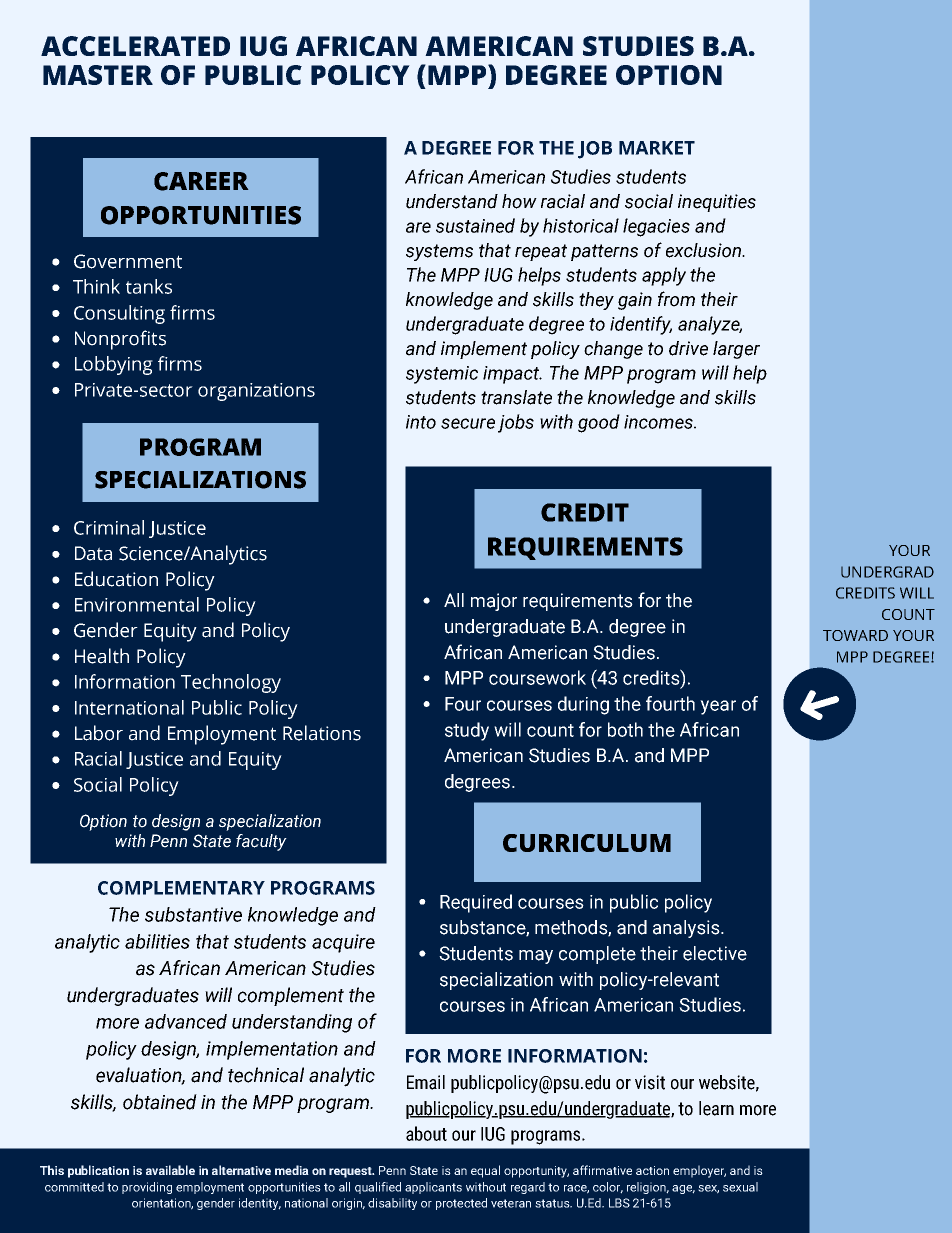 The width and height of the document is (952, 1233). What do you see at coordinates (170, 1170) in the document?
I see `available` at bounding box center [170, 1170].
